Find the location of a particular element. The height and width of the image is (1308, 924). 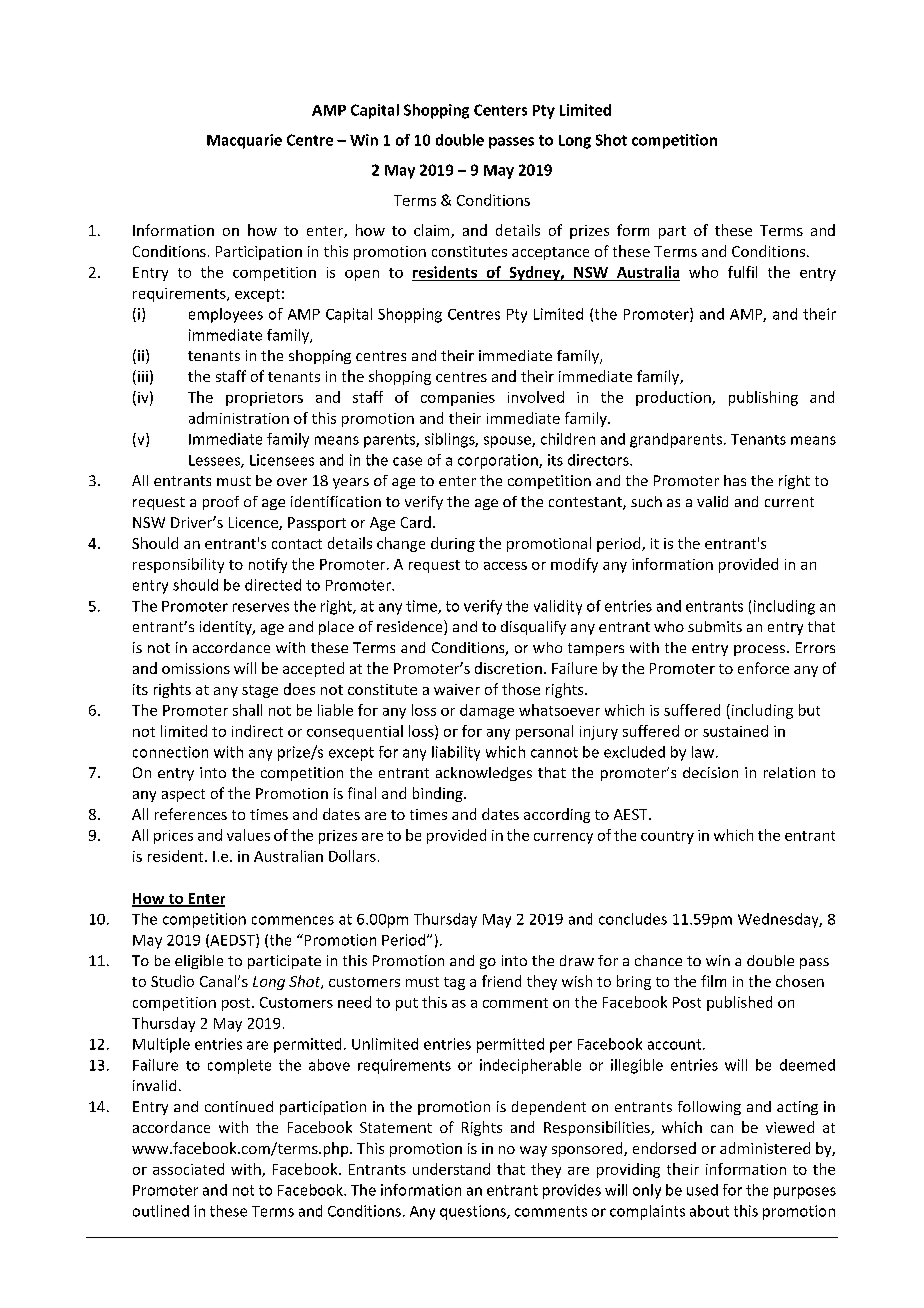

claim is located at coordinates (433, 231).
